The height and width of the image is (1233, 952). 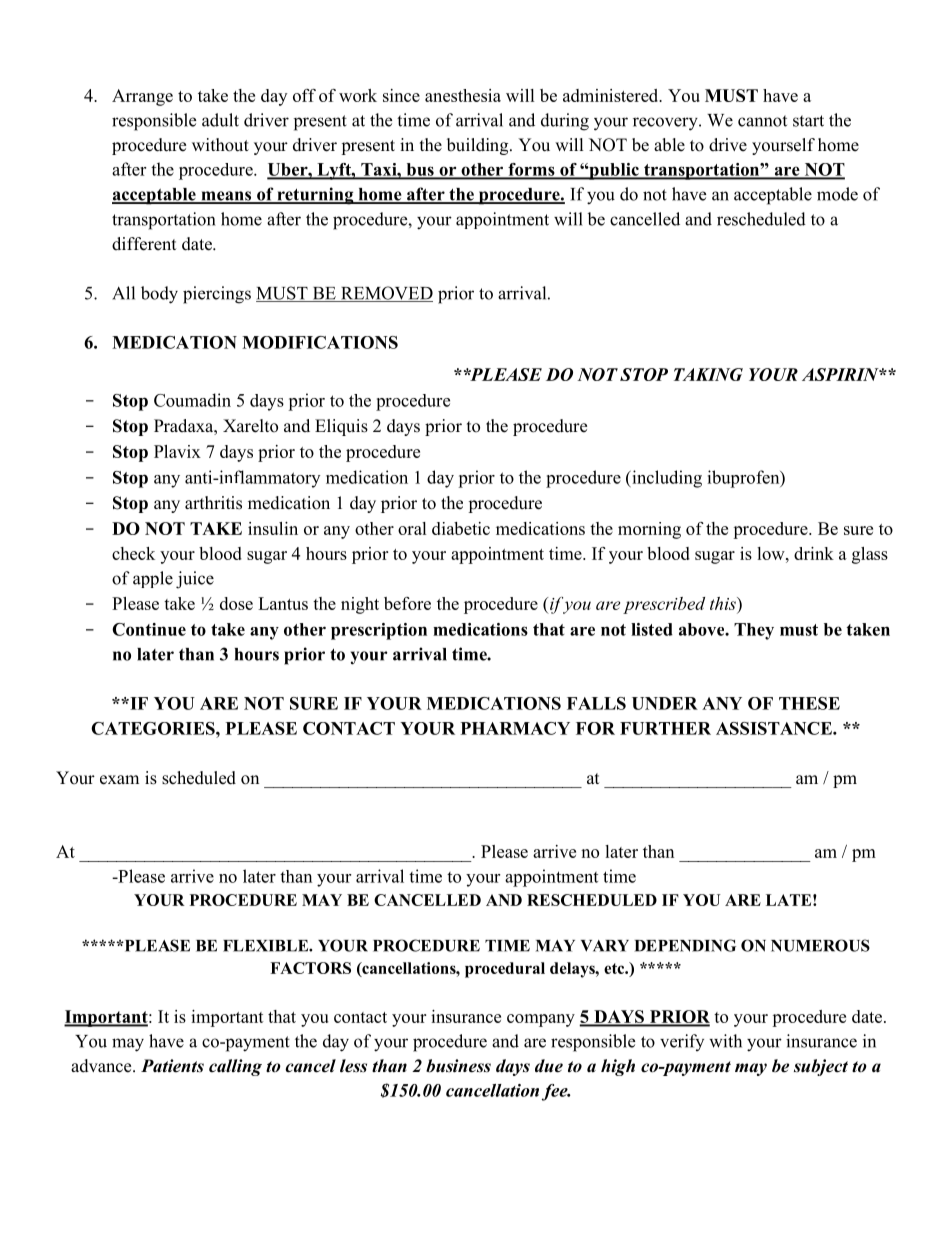 I want to click on Eliquis, so click(x=341, y=427).
